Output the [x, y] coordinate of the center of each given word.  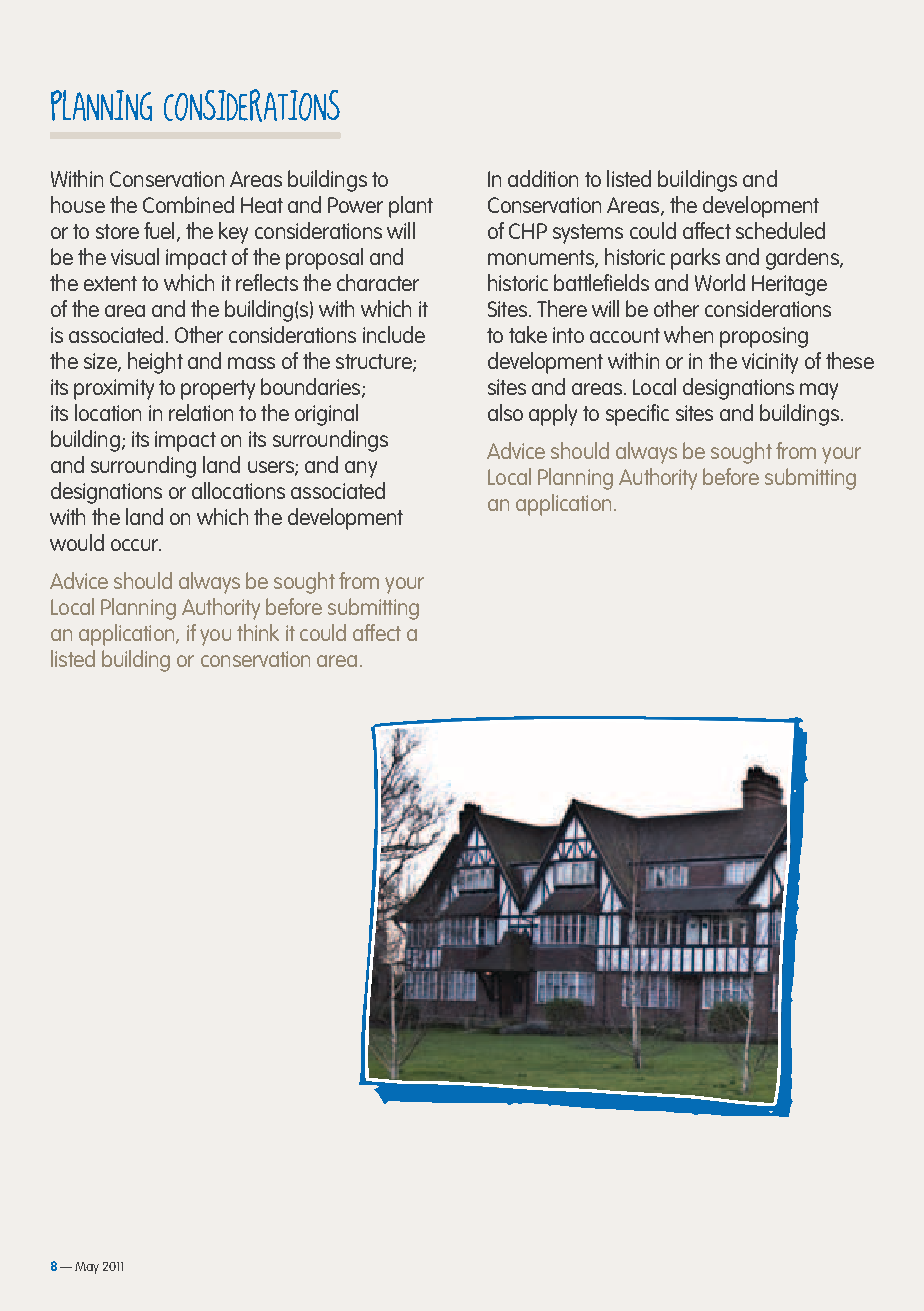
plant [411, 207]
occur [136, 545]
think [258, 632]
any [361, 469]
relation [201, 412]
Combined [188, 204]
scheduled [780, 230]
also [505, 412]
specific [637, 415]
